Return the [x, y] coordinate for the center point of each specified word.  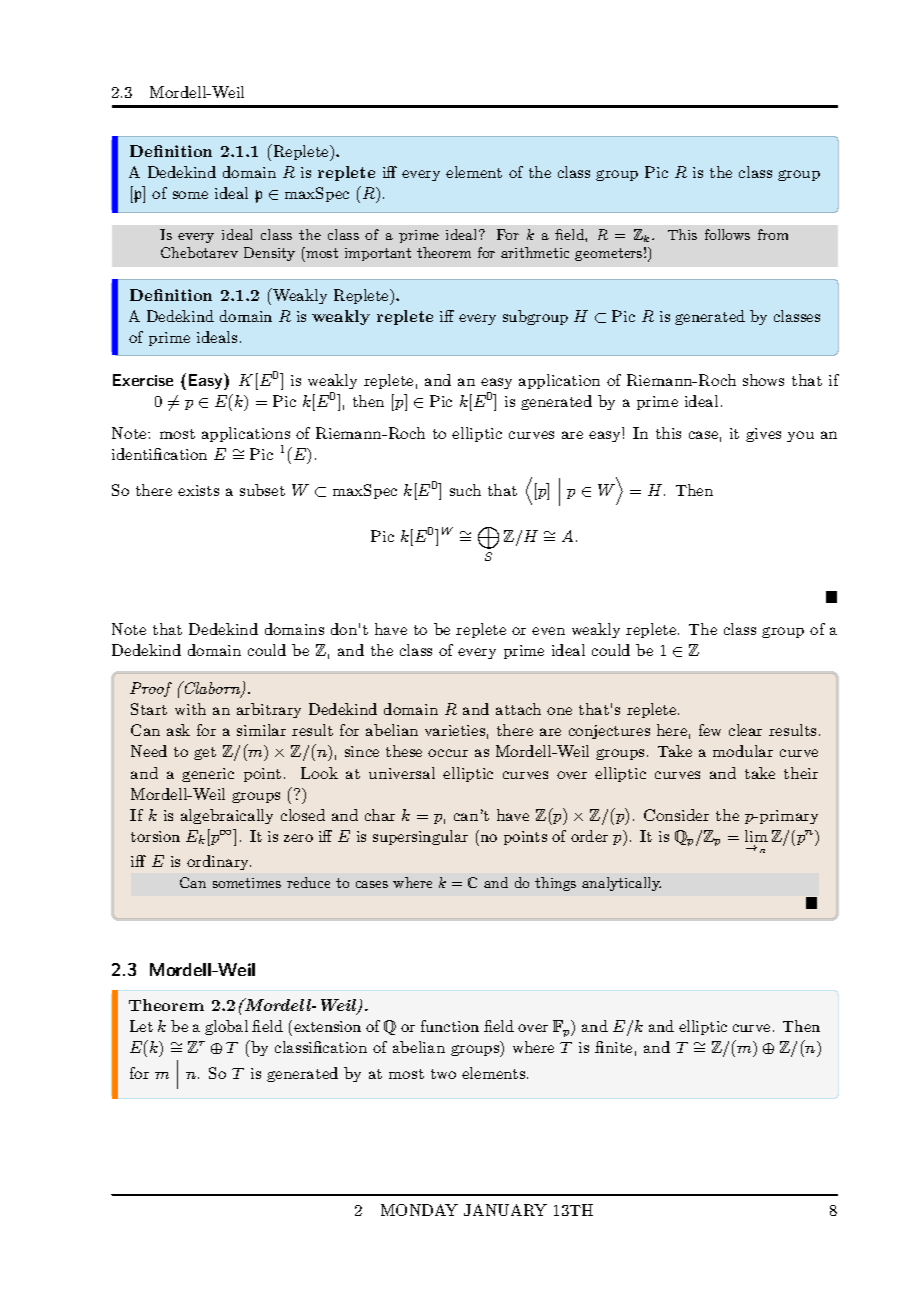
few [710, 730]
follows [727, 234]
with [190, 709]
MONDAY [419, 1210]
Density [269, 254]
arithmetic [535, 252]
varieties [455, 730]
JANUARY [505, 1210]
